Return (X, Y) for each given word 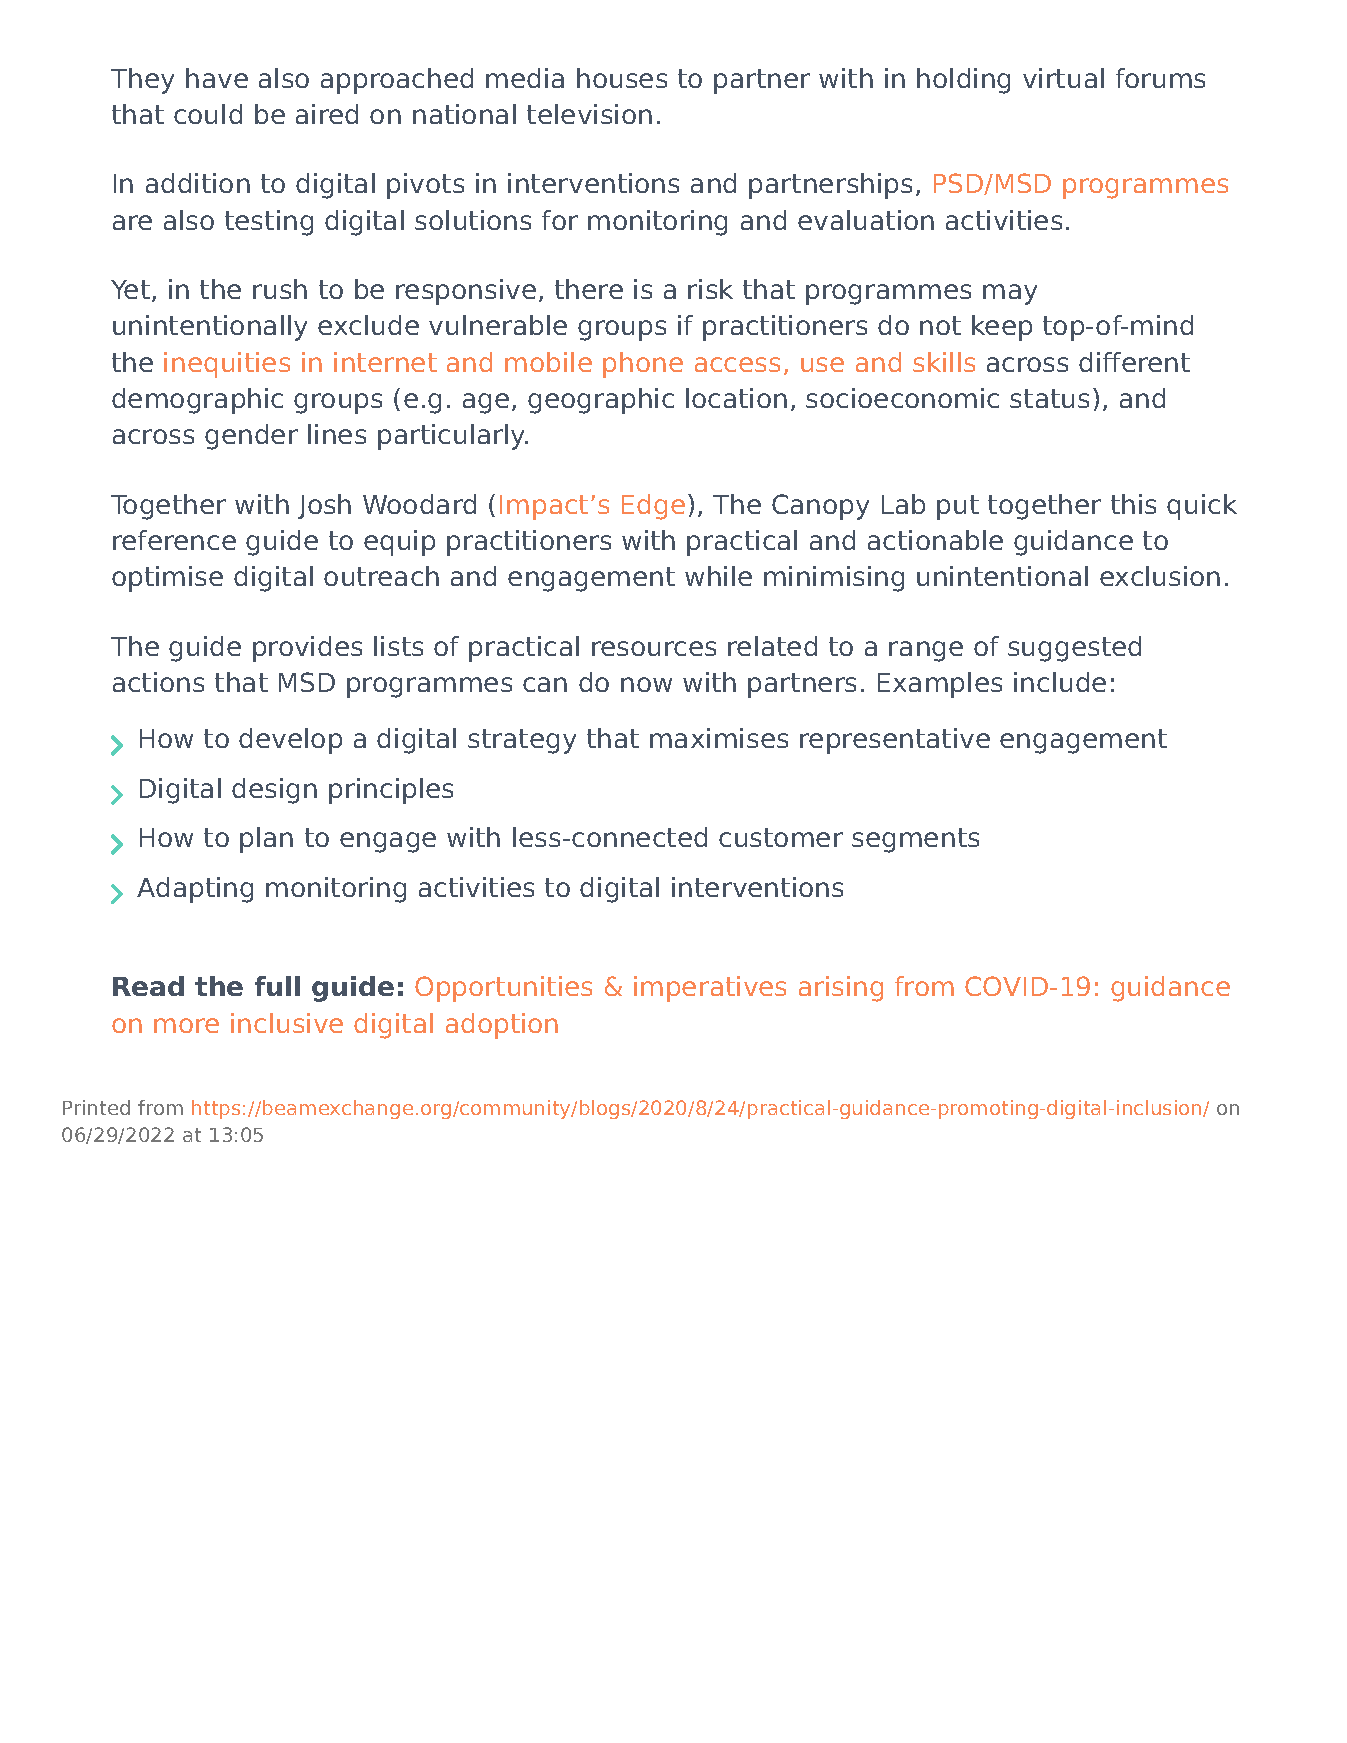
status (1049, 398)
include (1060, 682)
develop (290, 741)
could (208, 114)
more (186, 1025)
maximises (719, 738)
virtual (1063, 78)
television (589, 114)
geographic (601, 401)
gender (251, 437)
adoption (502, 1026)
